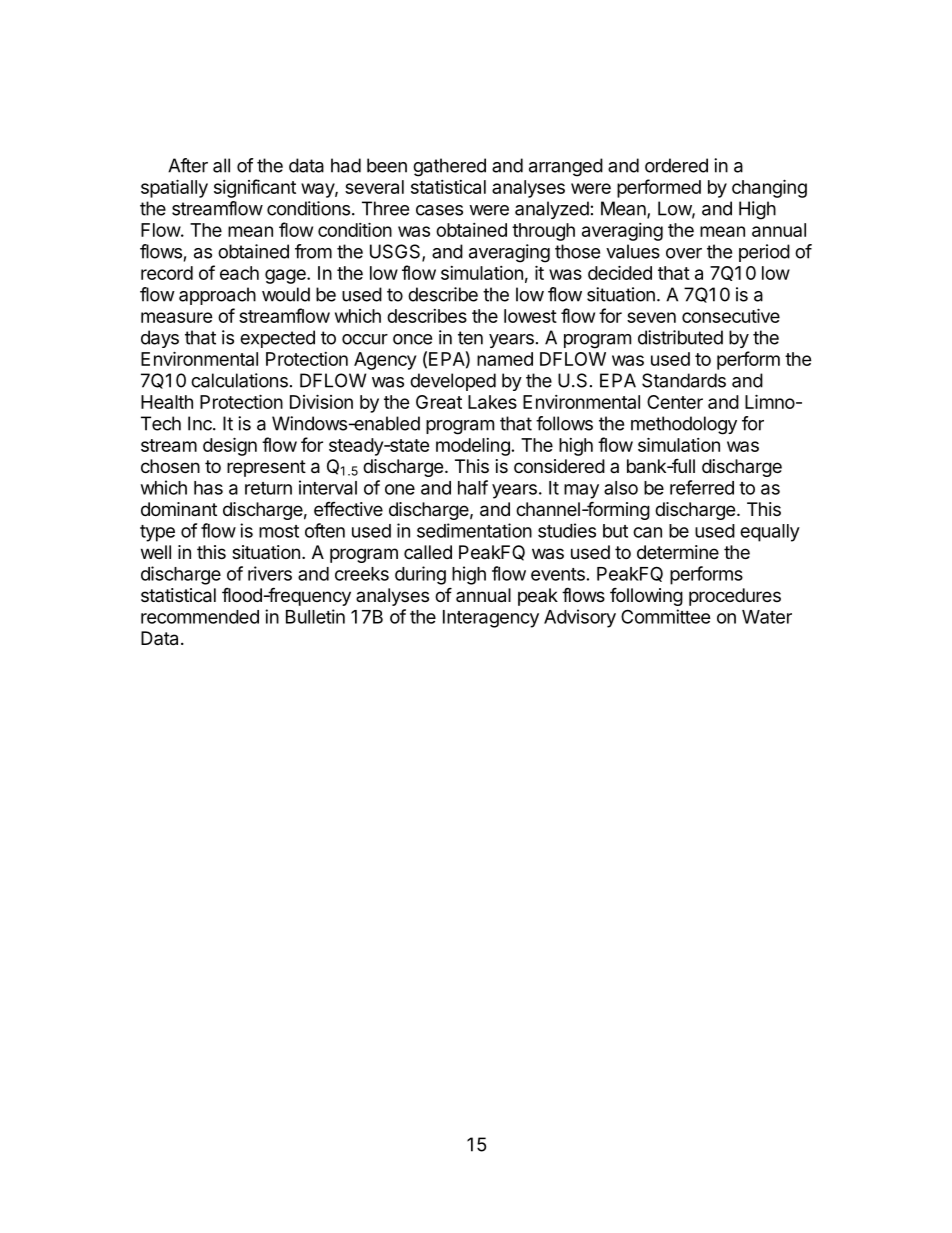 The height and width of the screenshot is (1233, 952). I want to click on Standards, so click(684, 380).
